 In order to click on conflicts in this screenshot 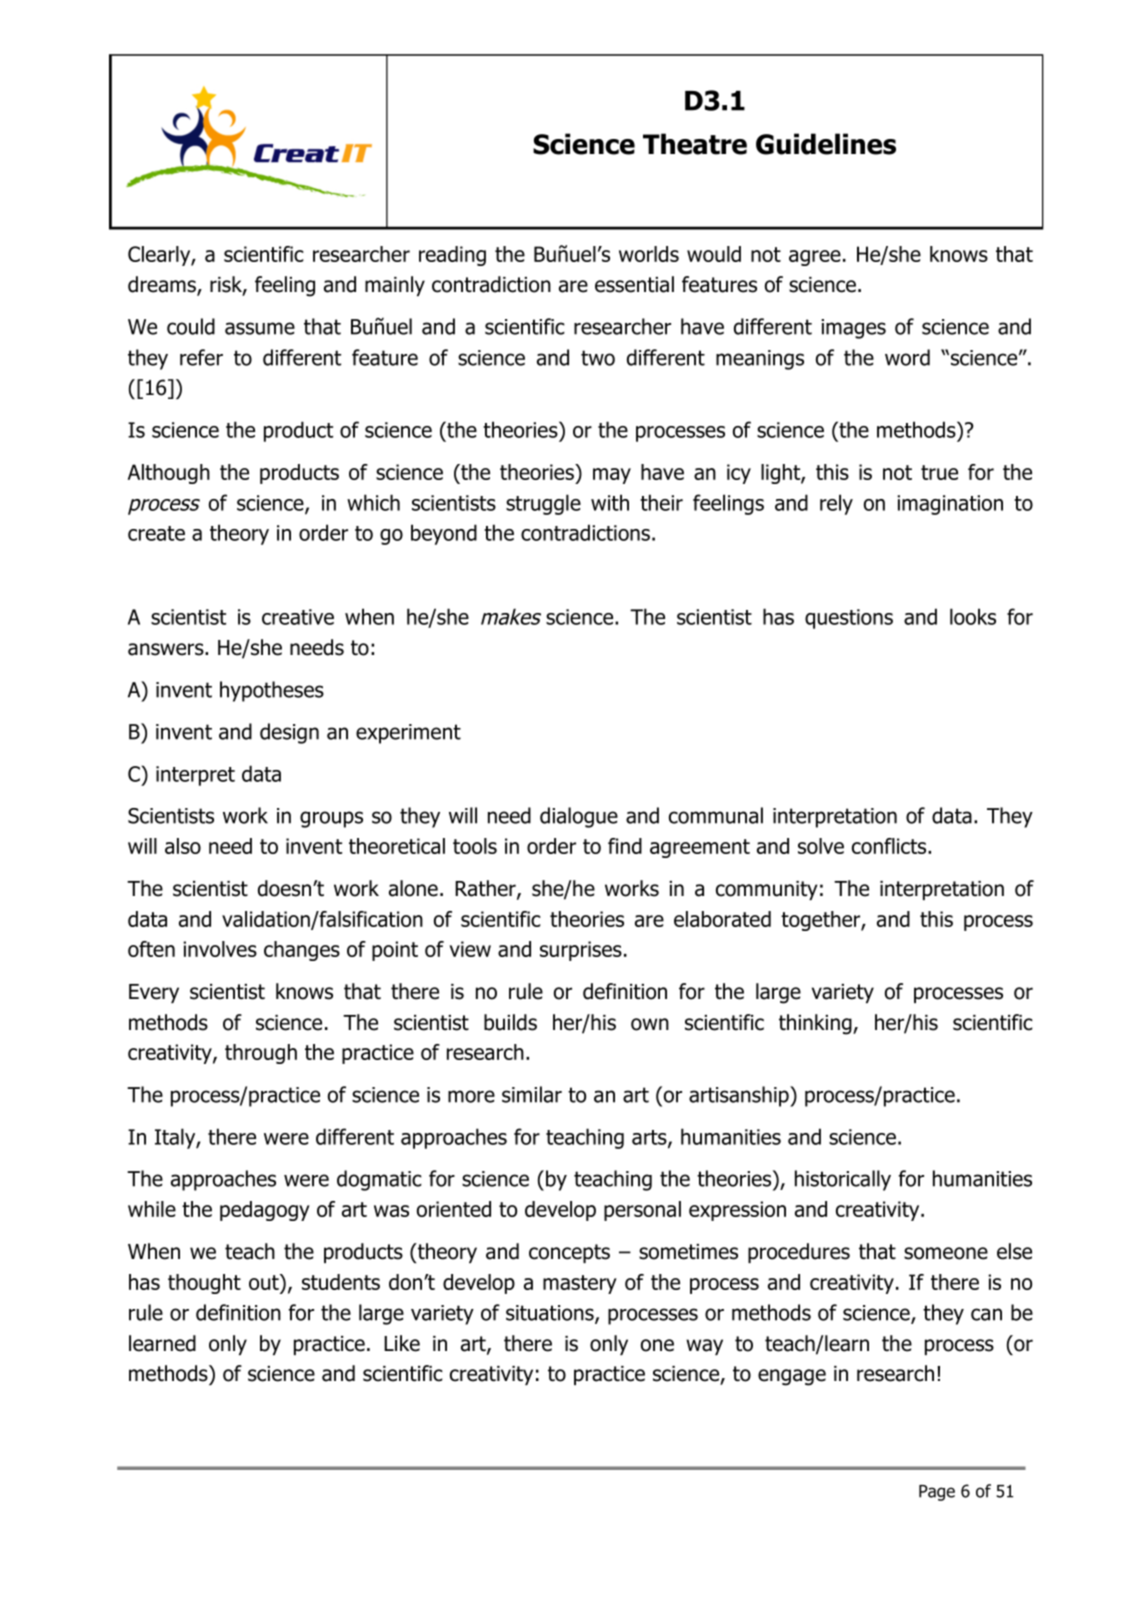, I will do `click(890, 846)`.
